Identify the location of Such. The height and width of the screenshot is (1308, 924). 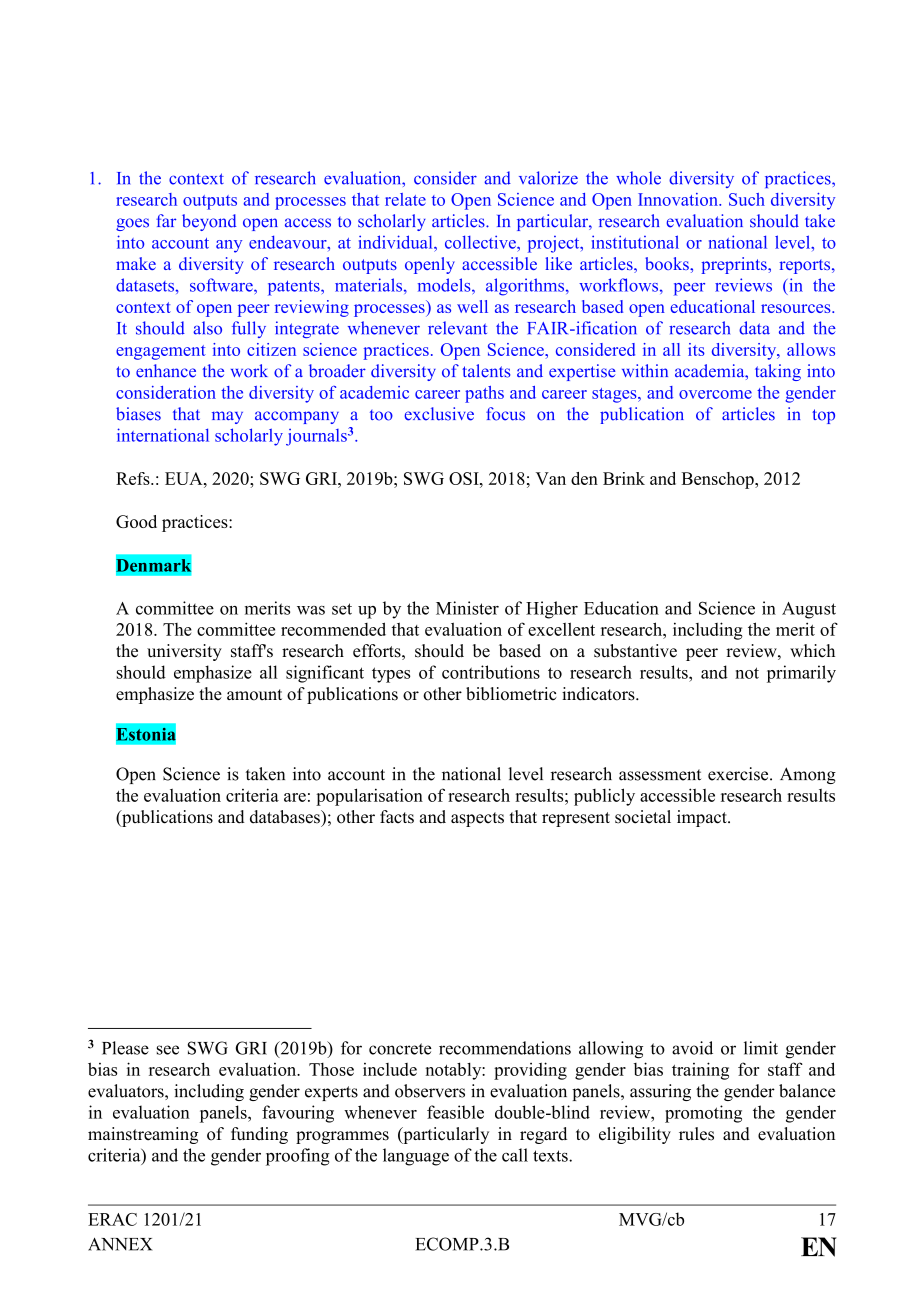
(747, 199).
